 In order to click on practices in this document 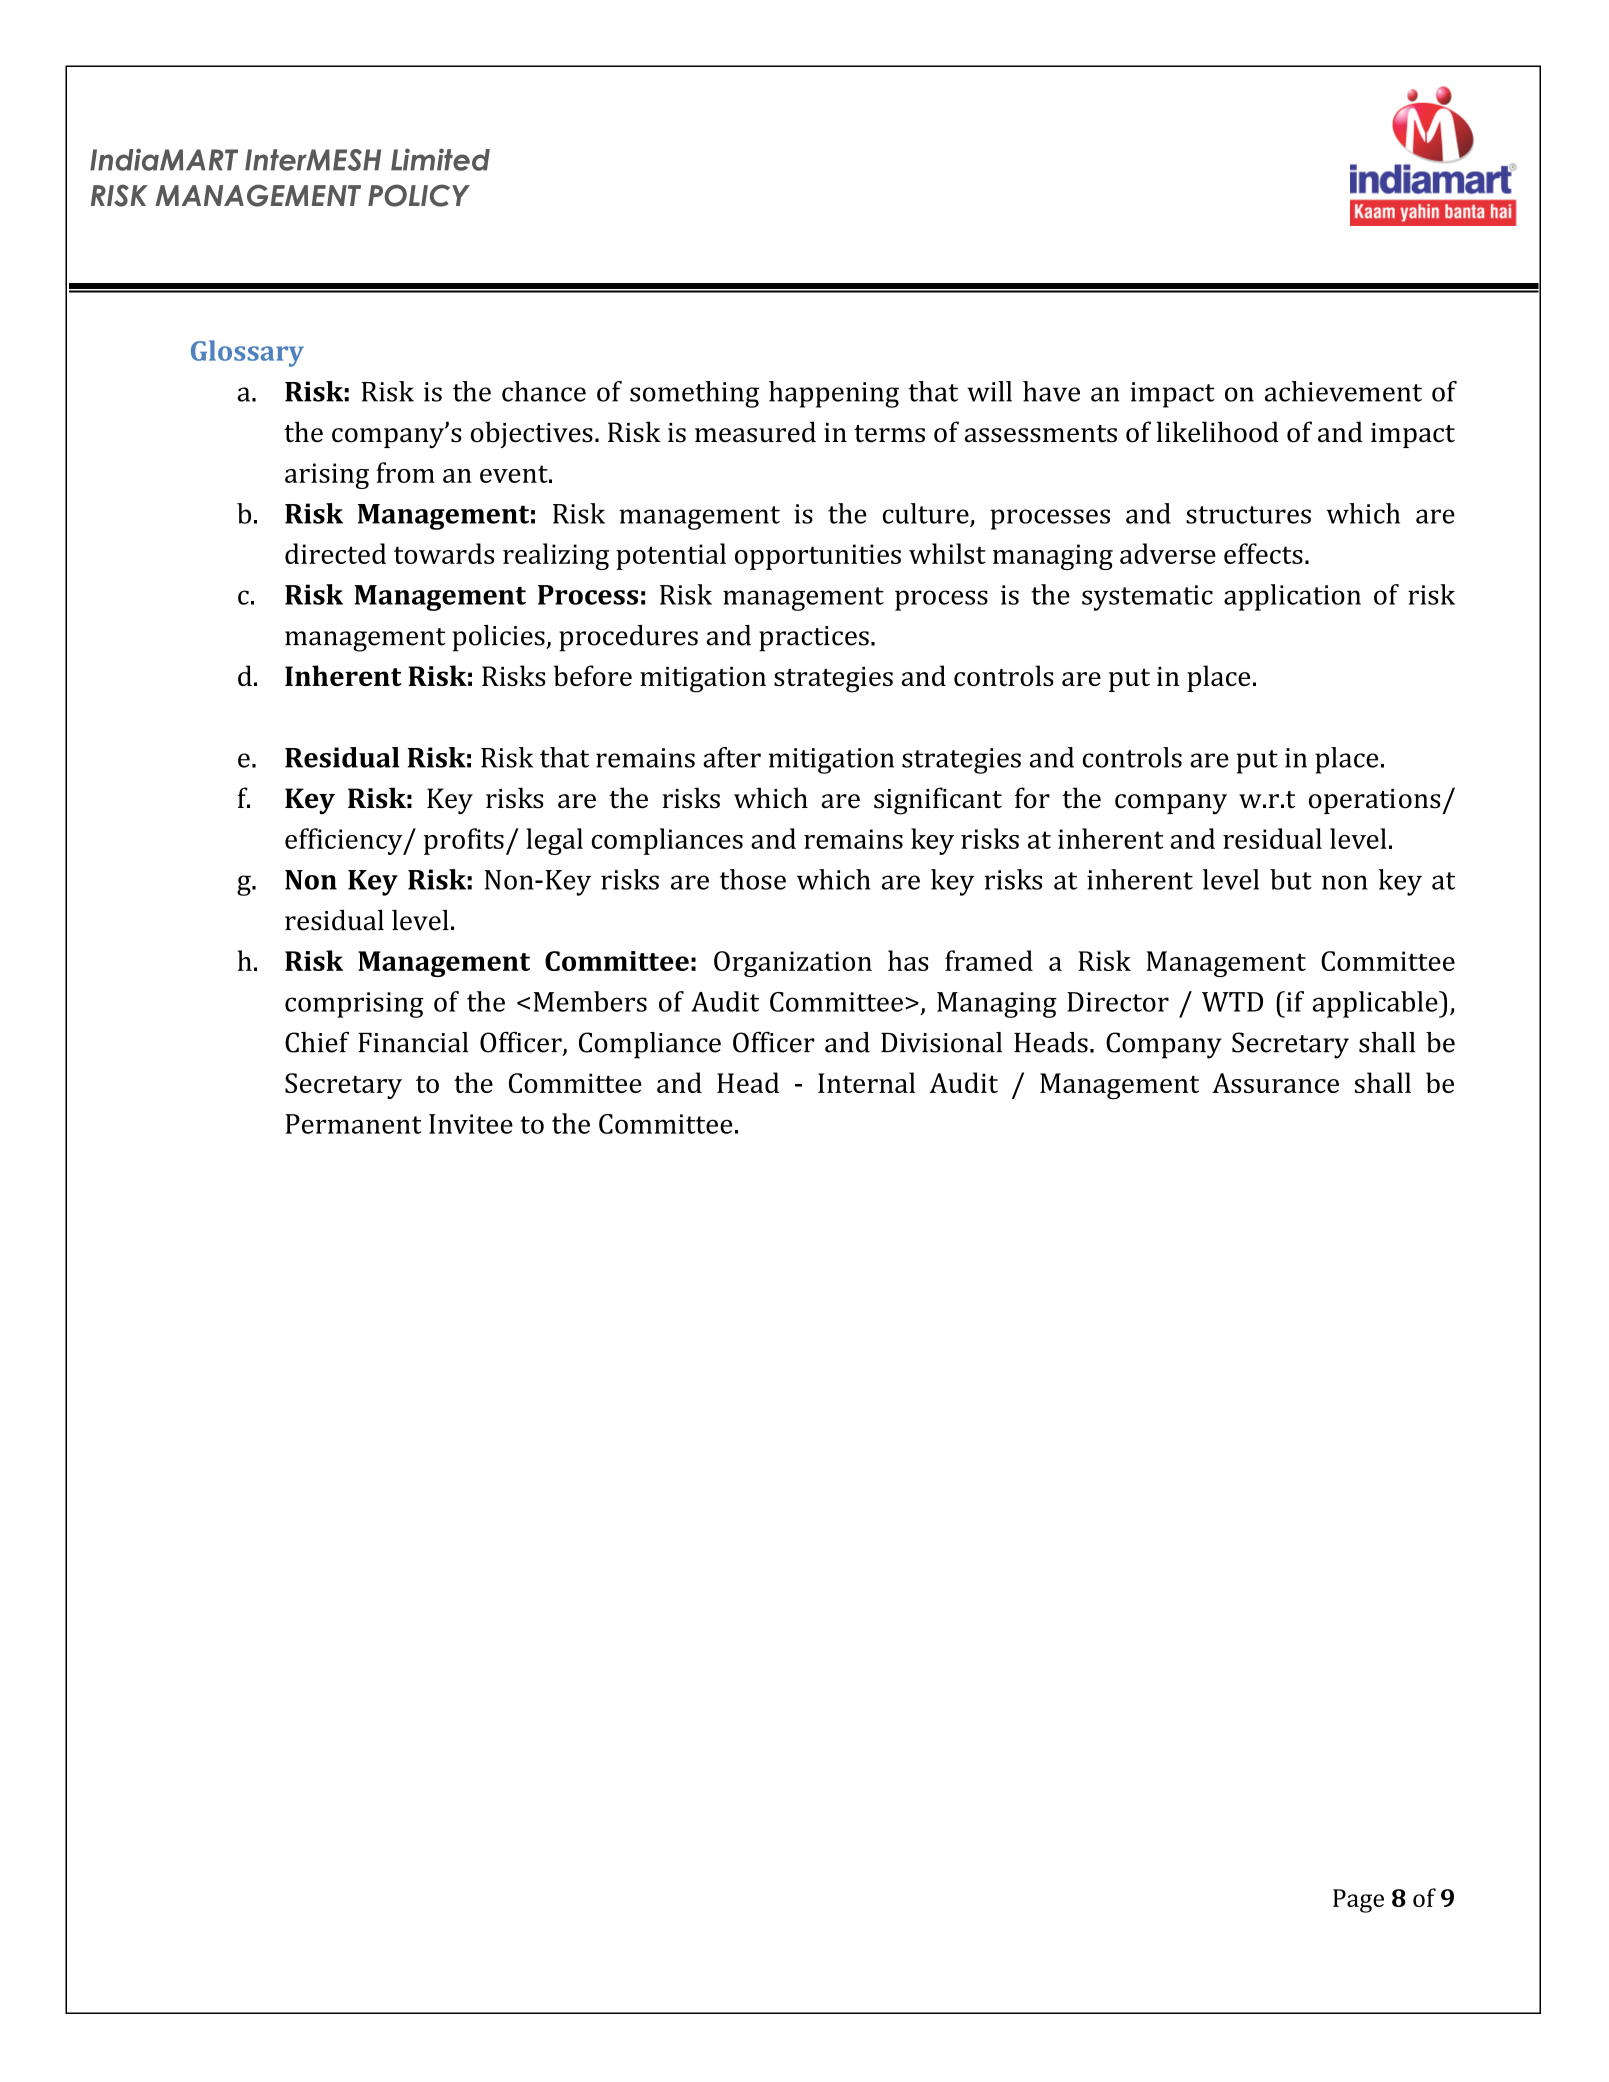, I will do `click(814, 639)`.
